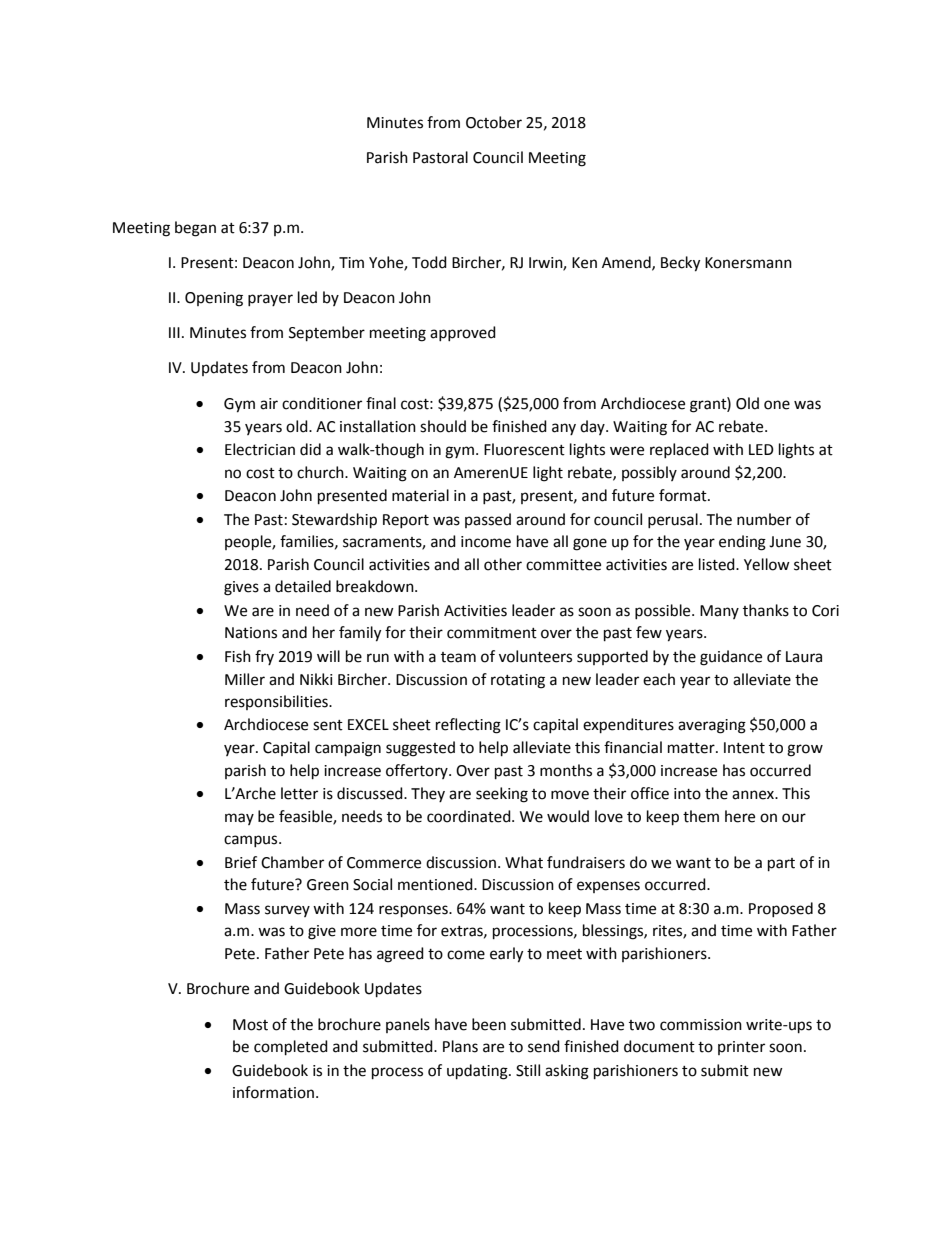 The image size is (952, 1233). I want to click on been, so click(489, 1024).
